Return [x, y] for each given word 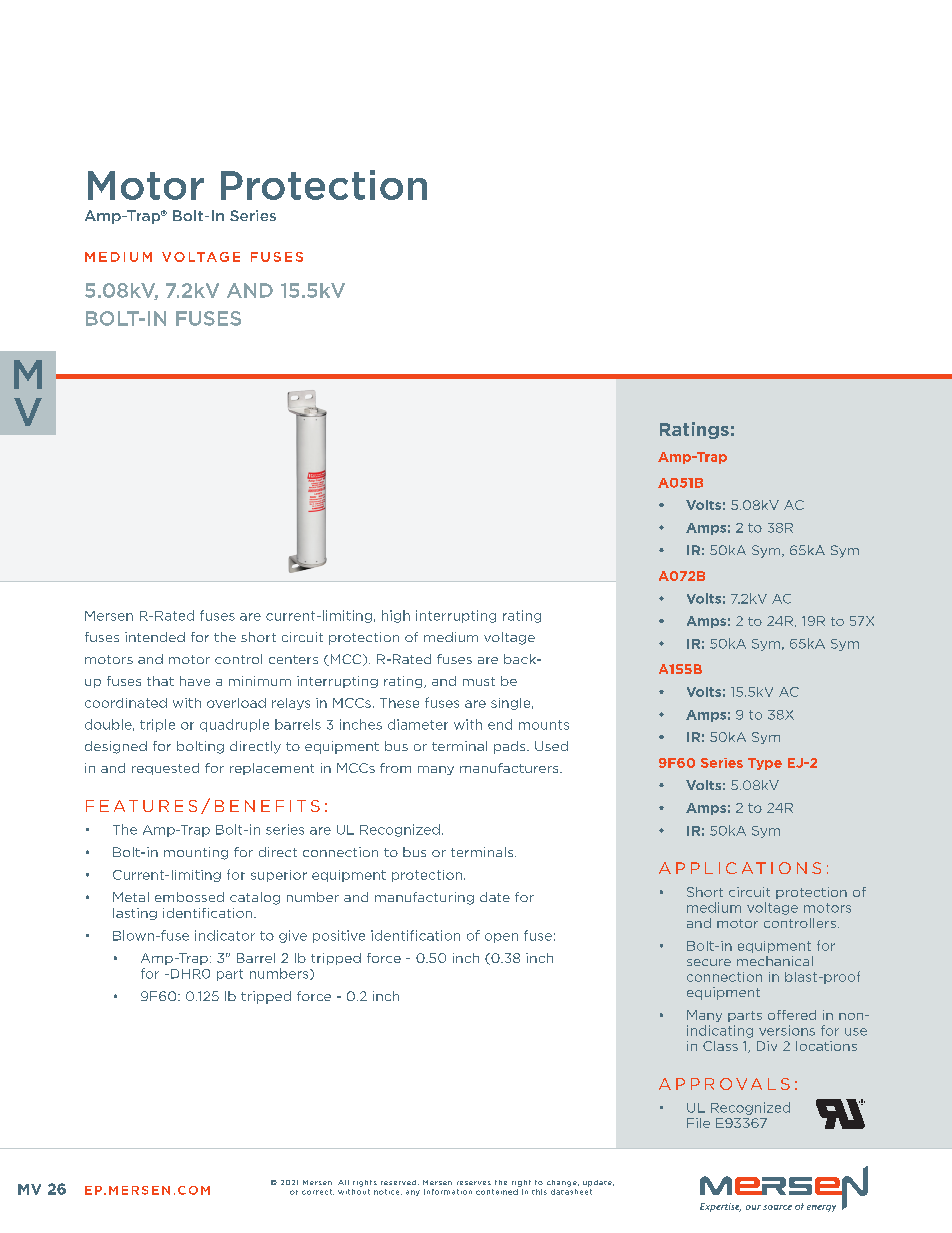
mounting [196, 853]
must [479, 681]
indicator [225, 935]
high [396, 616]
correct [318, 1192]
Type [765, 764]
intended [155, 637]
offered [792, 1015]
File [698, 1123]
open [501, 938]
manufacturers [510, 768]
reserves [474, 1183]
